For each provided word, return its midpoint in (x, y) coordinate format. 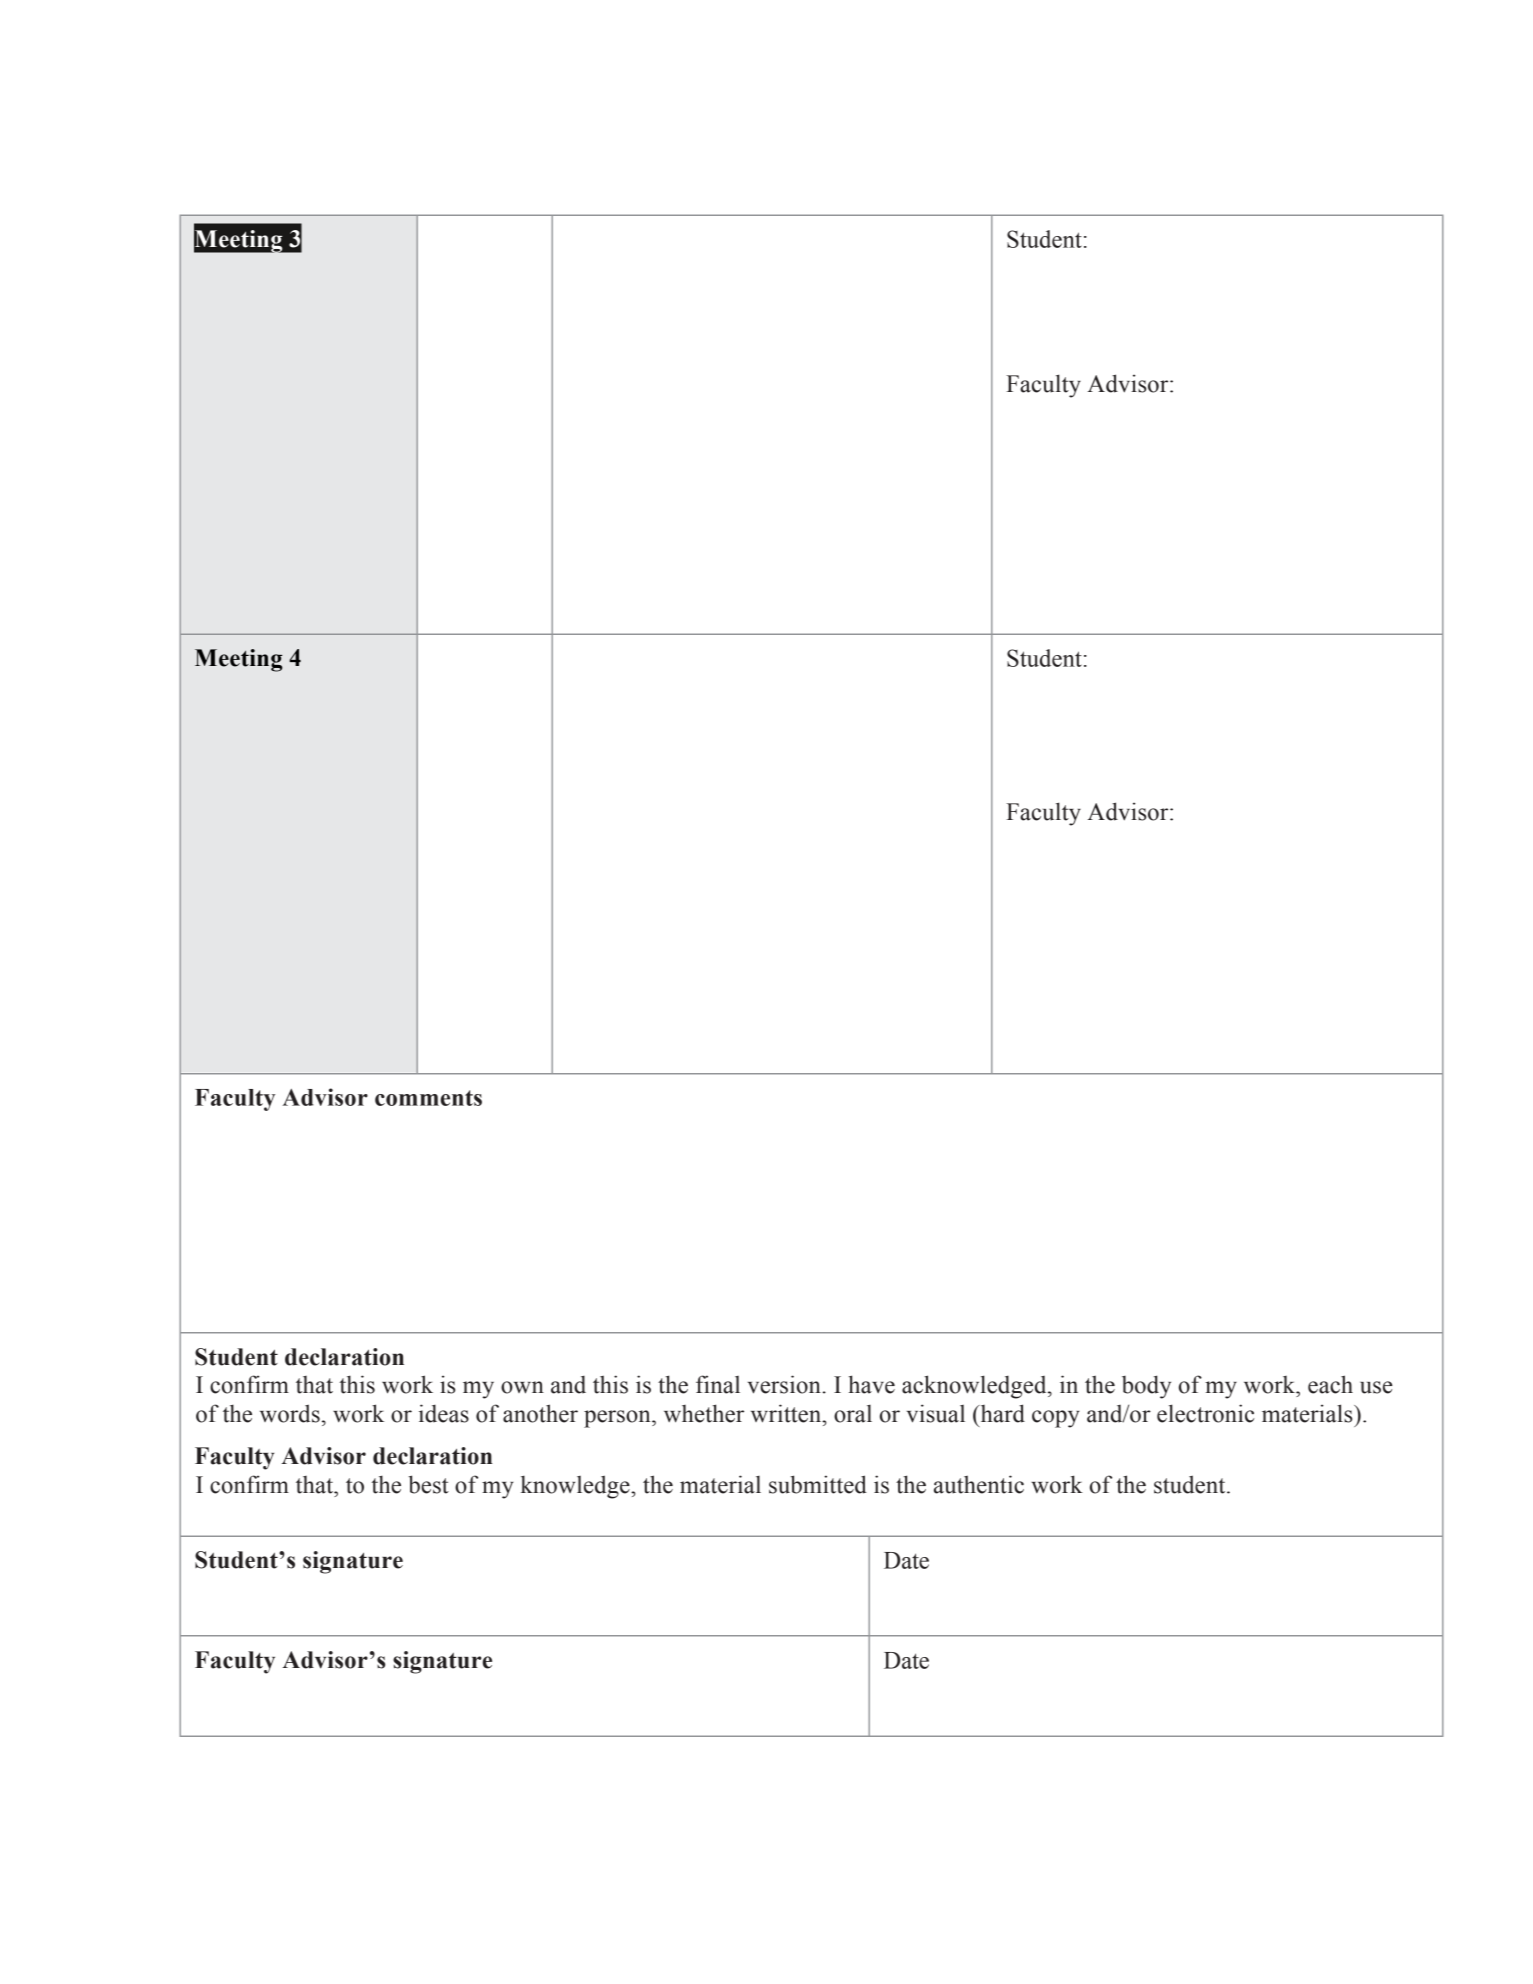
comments (428, 1098)
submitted (818, 1484)
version (784, 1384)
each (1330, 1384)
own (522, 1387)
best (428, 1484)
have (872, 1384)
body (1146, 1387)
